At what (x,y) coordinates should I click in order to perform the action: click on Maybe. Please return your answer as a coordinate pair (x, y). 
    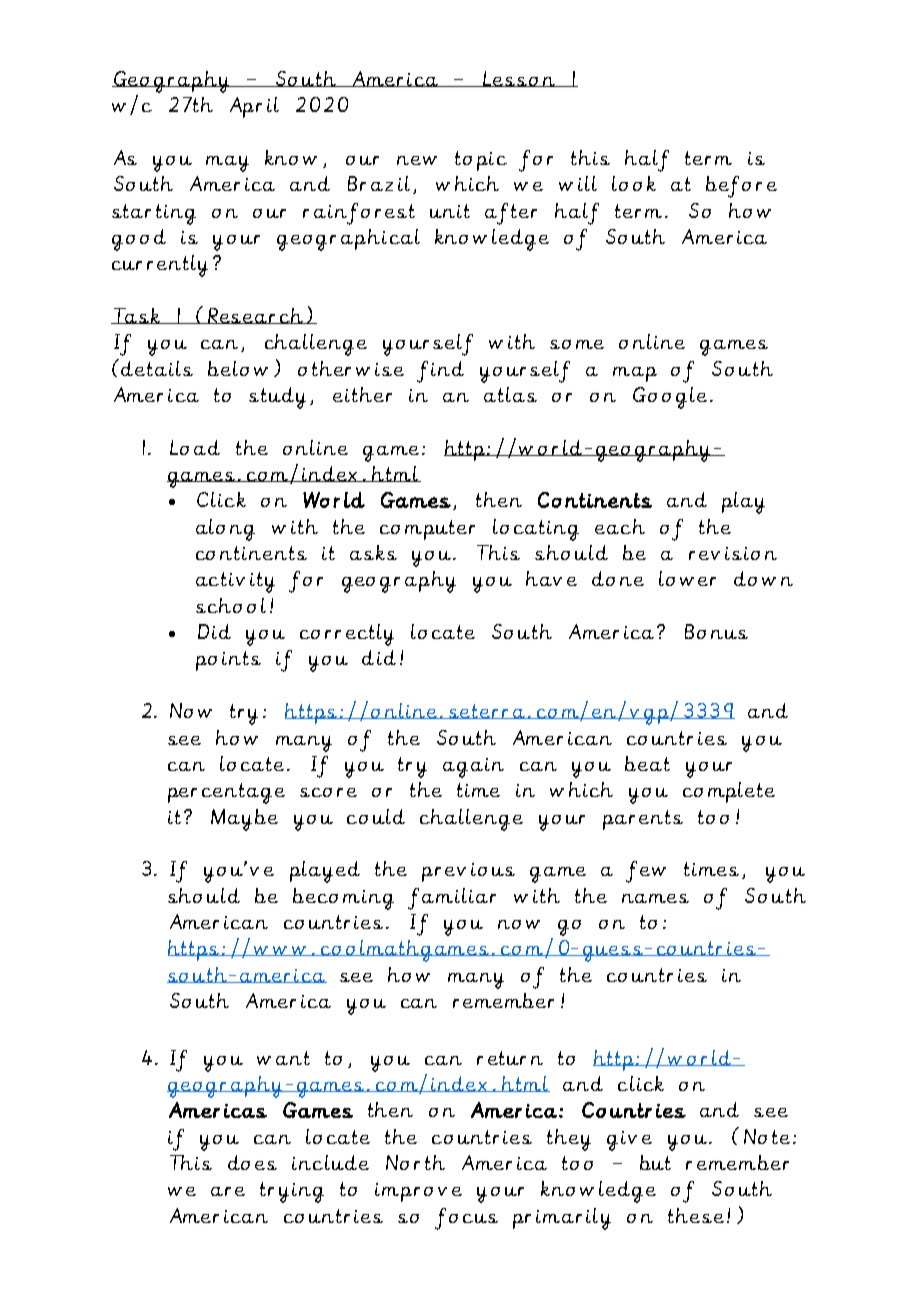
    Looking at the image, I should click on (244, 820).
